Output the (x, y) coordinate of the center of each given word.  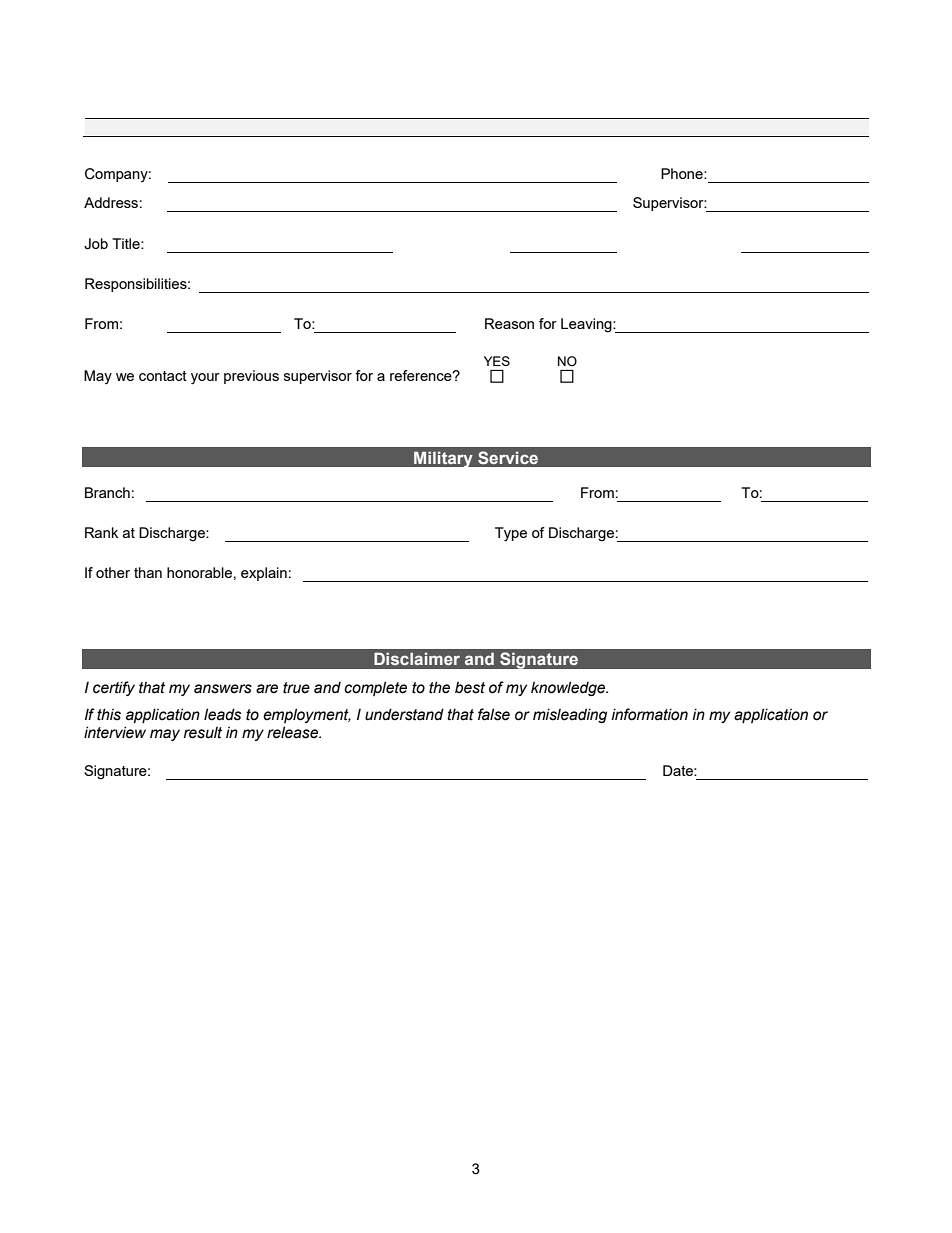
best (470, 687)
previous (251, 377)
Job (96, 244)
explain (264, 574)
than (148, 572)
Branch (107, 492)
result (203, 733)
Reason (509, 323)
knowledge (569, 688)
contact (163, 376)
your (205, 379)
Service (508, 457)
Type (511, 534)
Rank (101, 532)
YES (497, 361)
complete (375, 688)
